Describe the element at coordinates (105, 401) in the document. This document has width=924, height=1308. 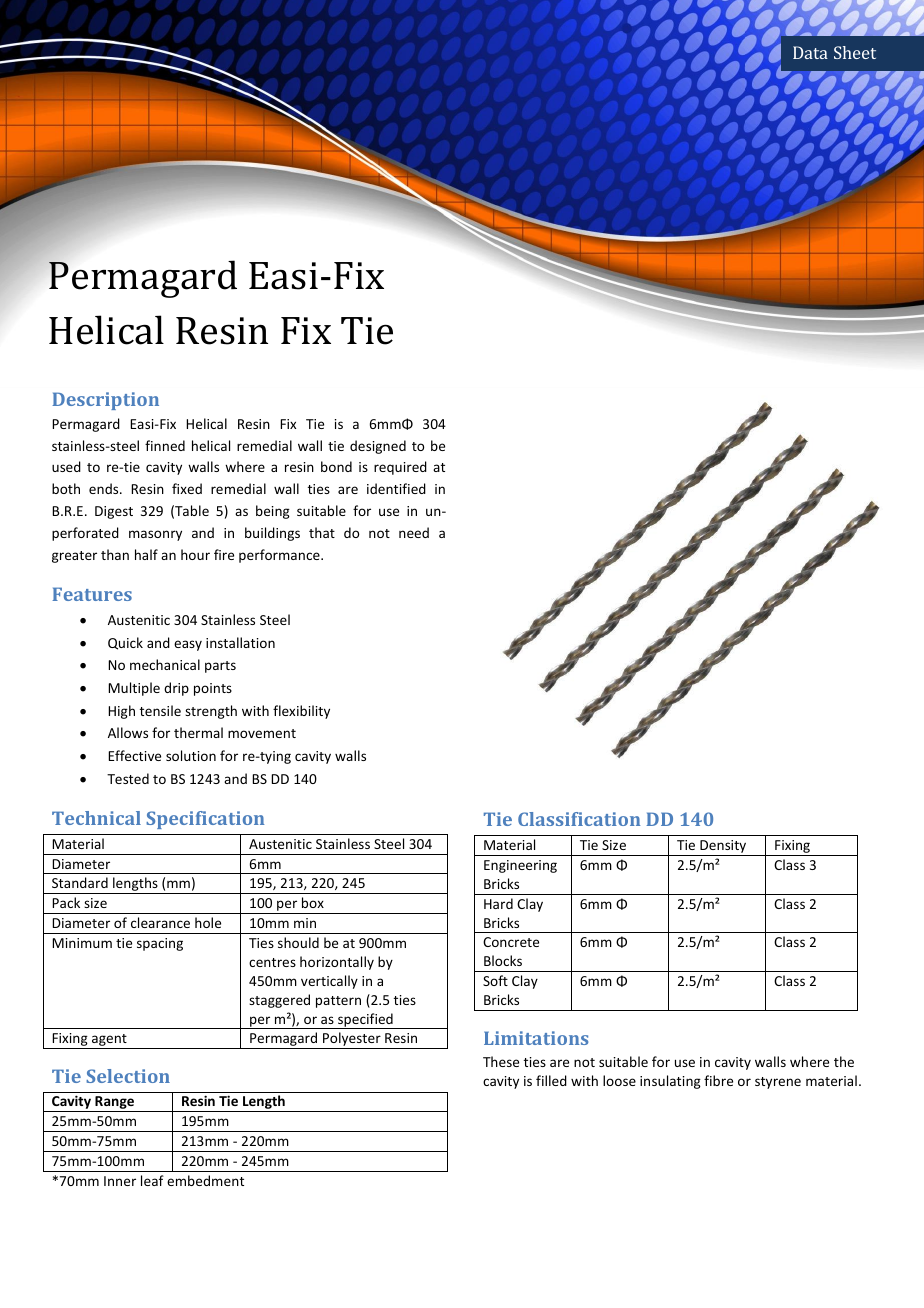
I see `Description` at that location.
